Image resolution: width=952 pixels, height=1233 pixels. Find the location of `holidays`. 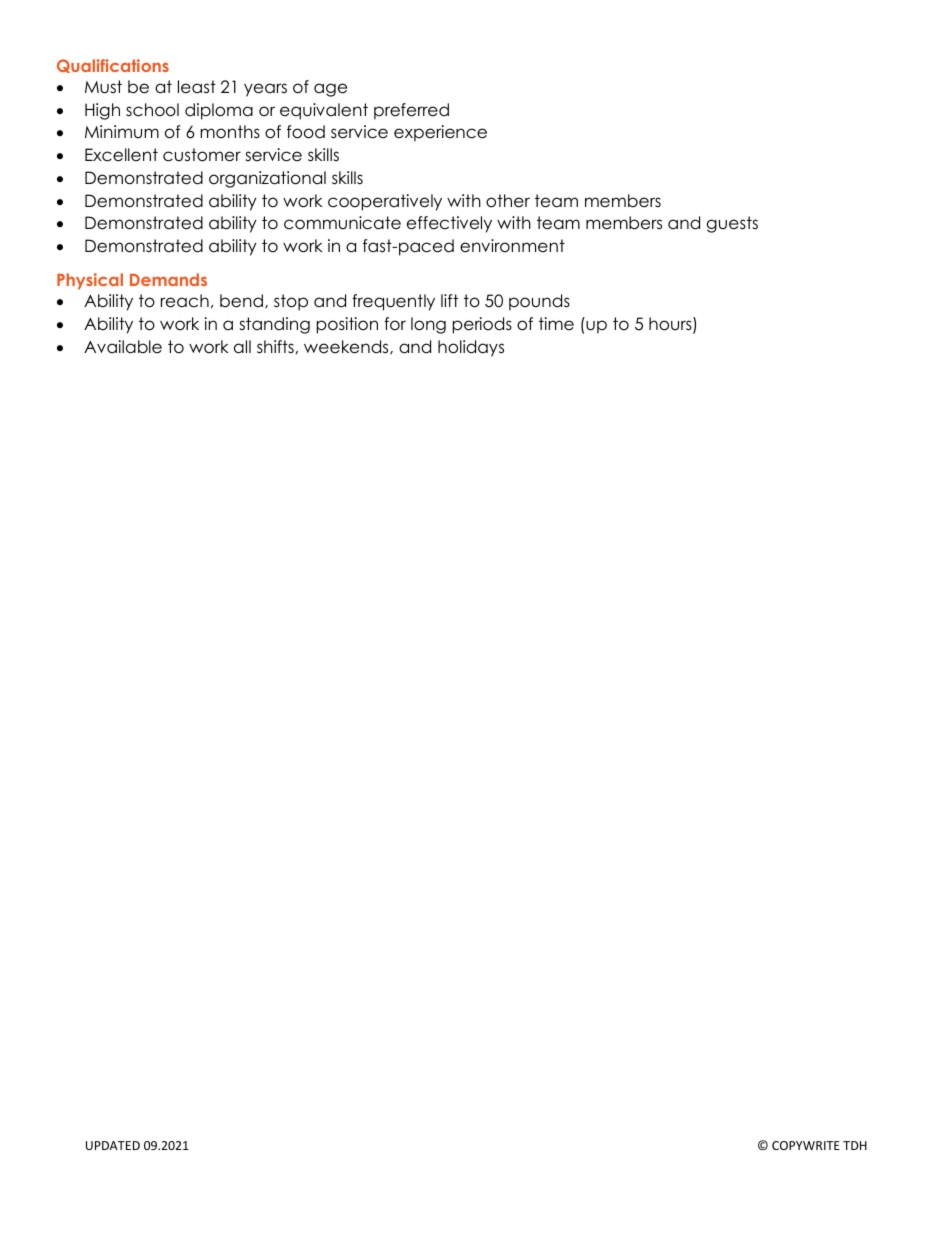

holidays is located at coordinates (471, 348).
